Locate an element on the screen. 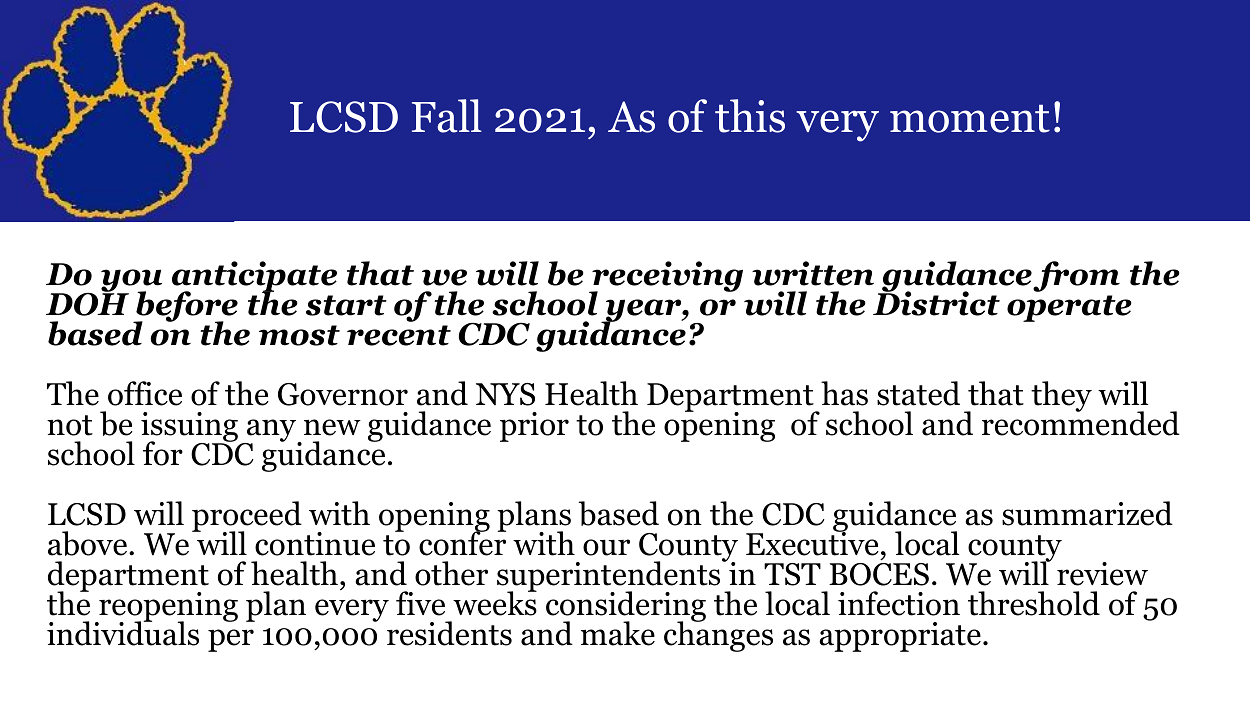 The width and height of the screenshot is (1250, 703). District is located at coordinates (936, 302).
